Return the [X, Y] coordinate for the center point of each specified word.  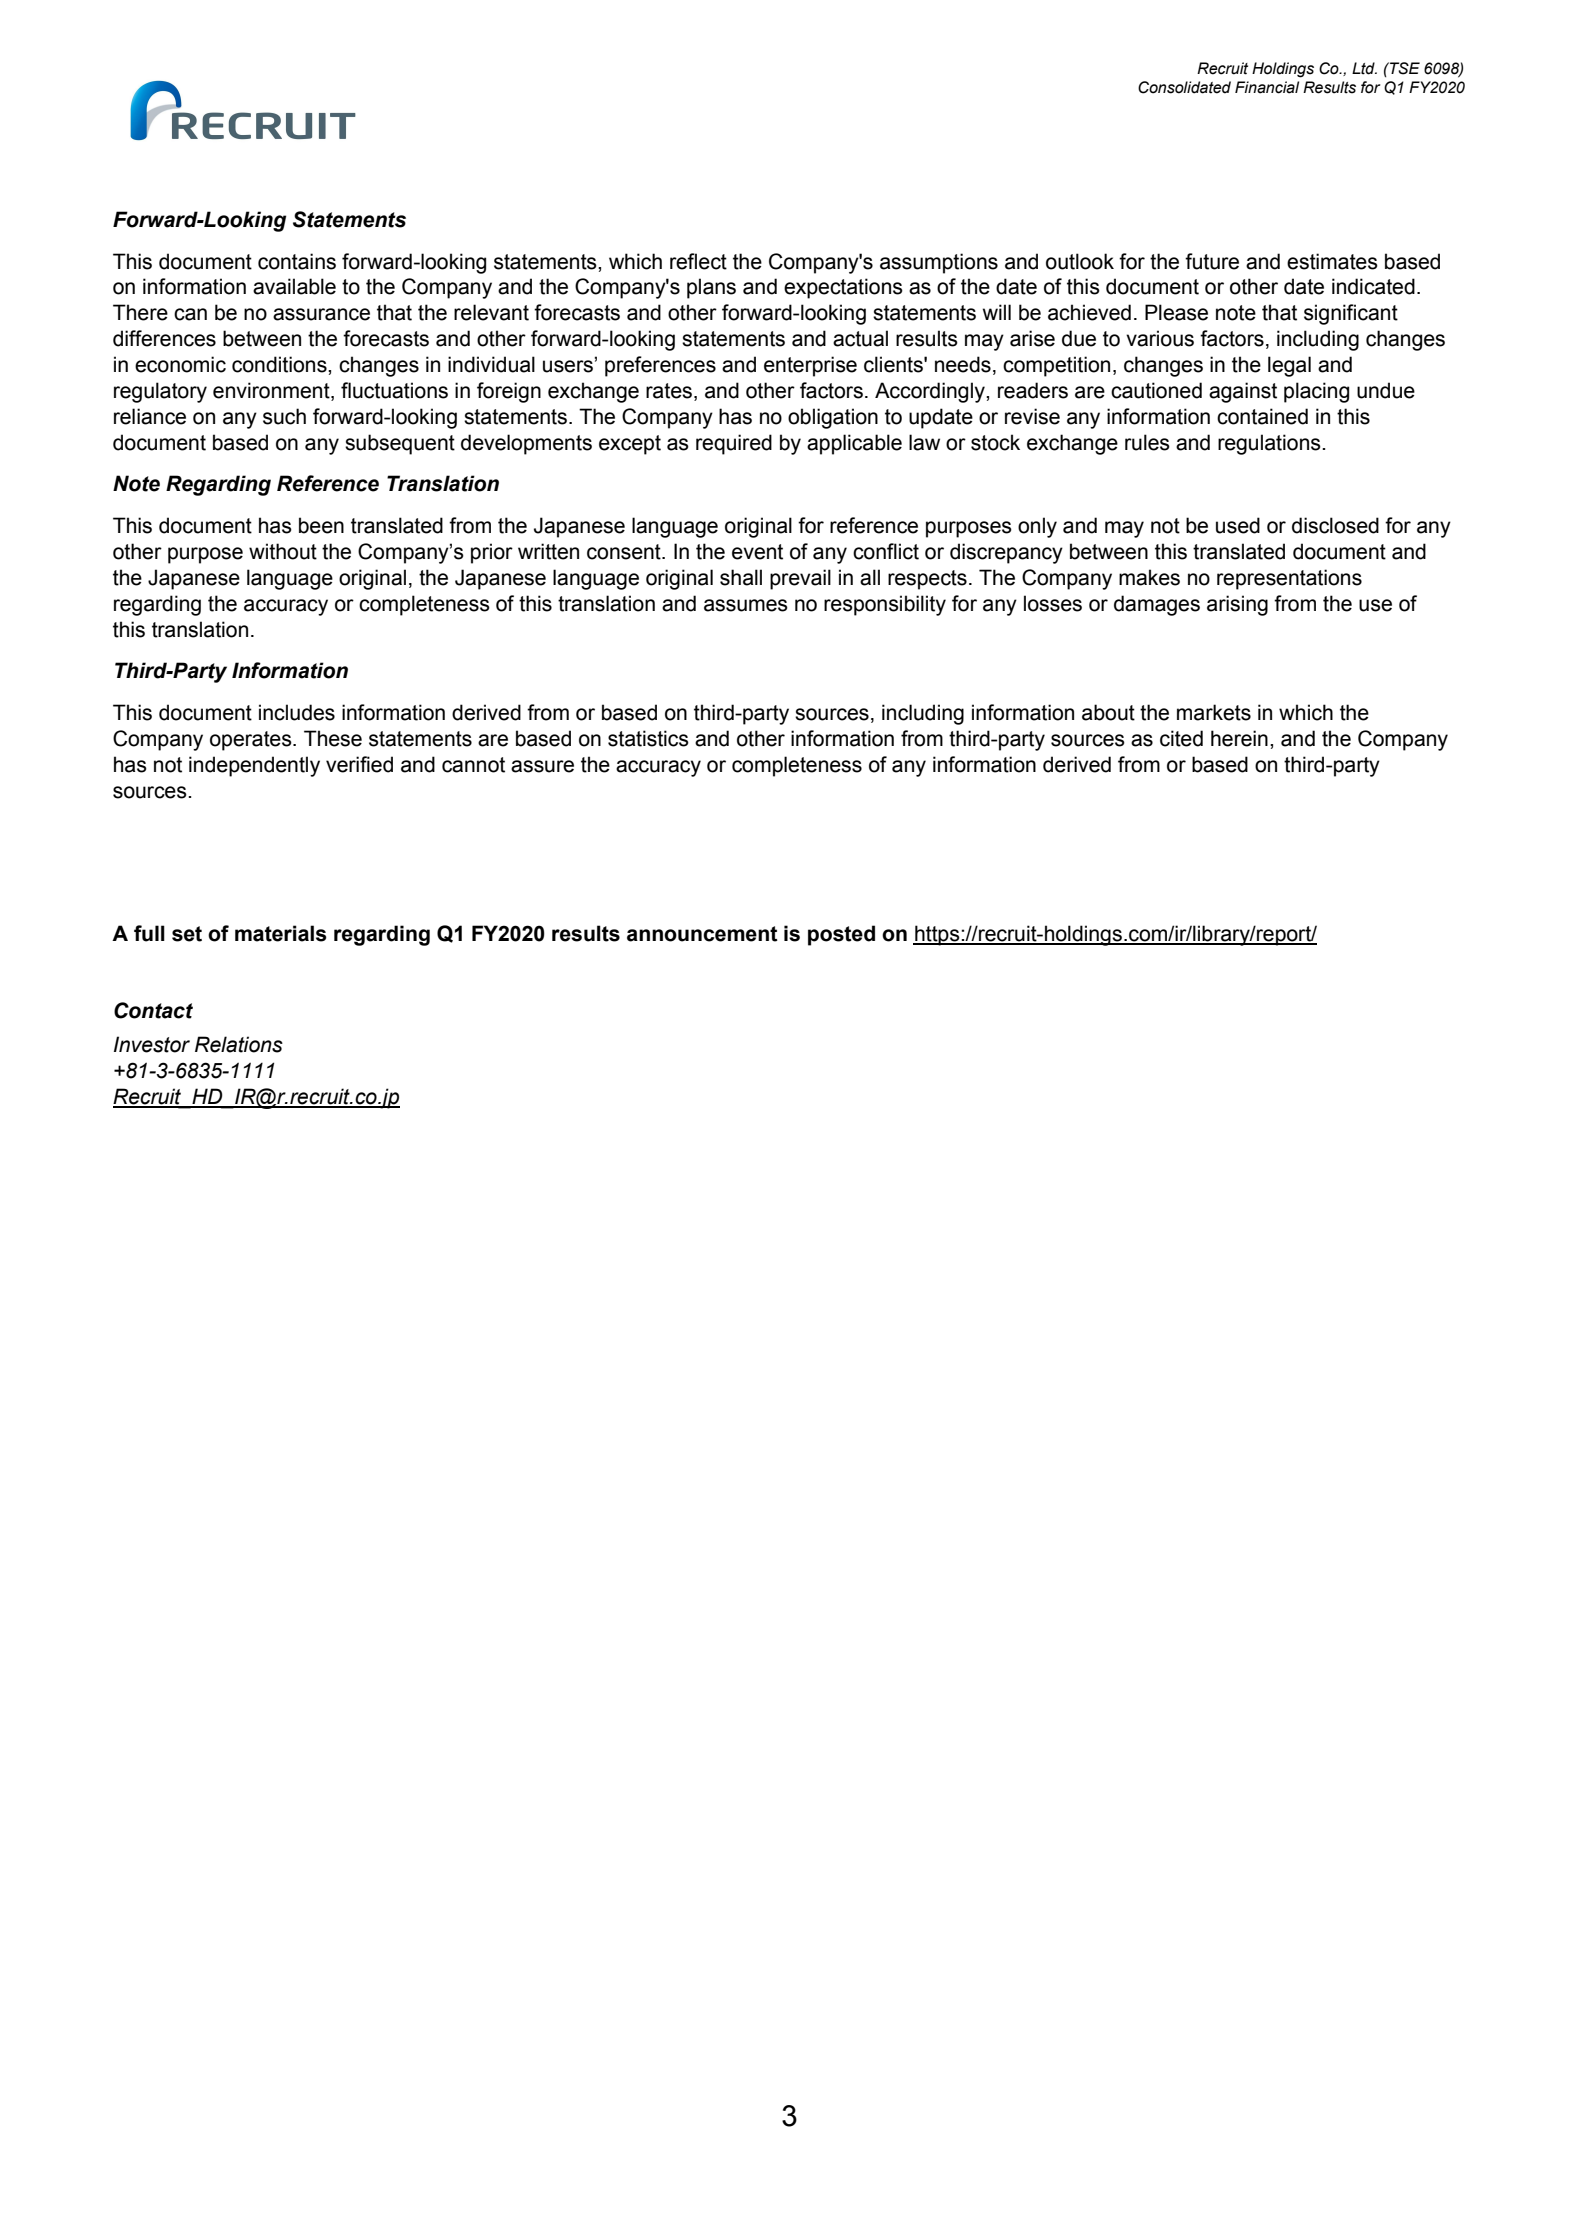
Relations [239, 1044]
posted [841, 935]
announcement [702, 934]
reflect [698, 261]
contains [297, 261]
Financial [1267, 87]
